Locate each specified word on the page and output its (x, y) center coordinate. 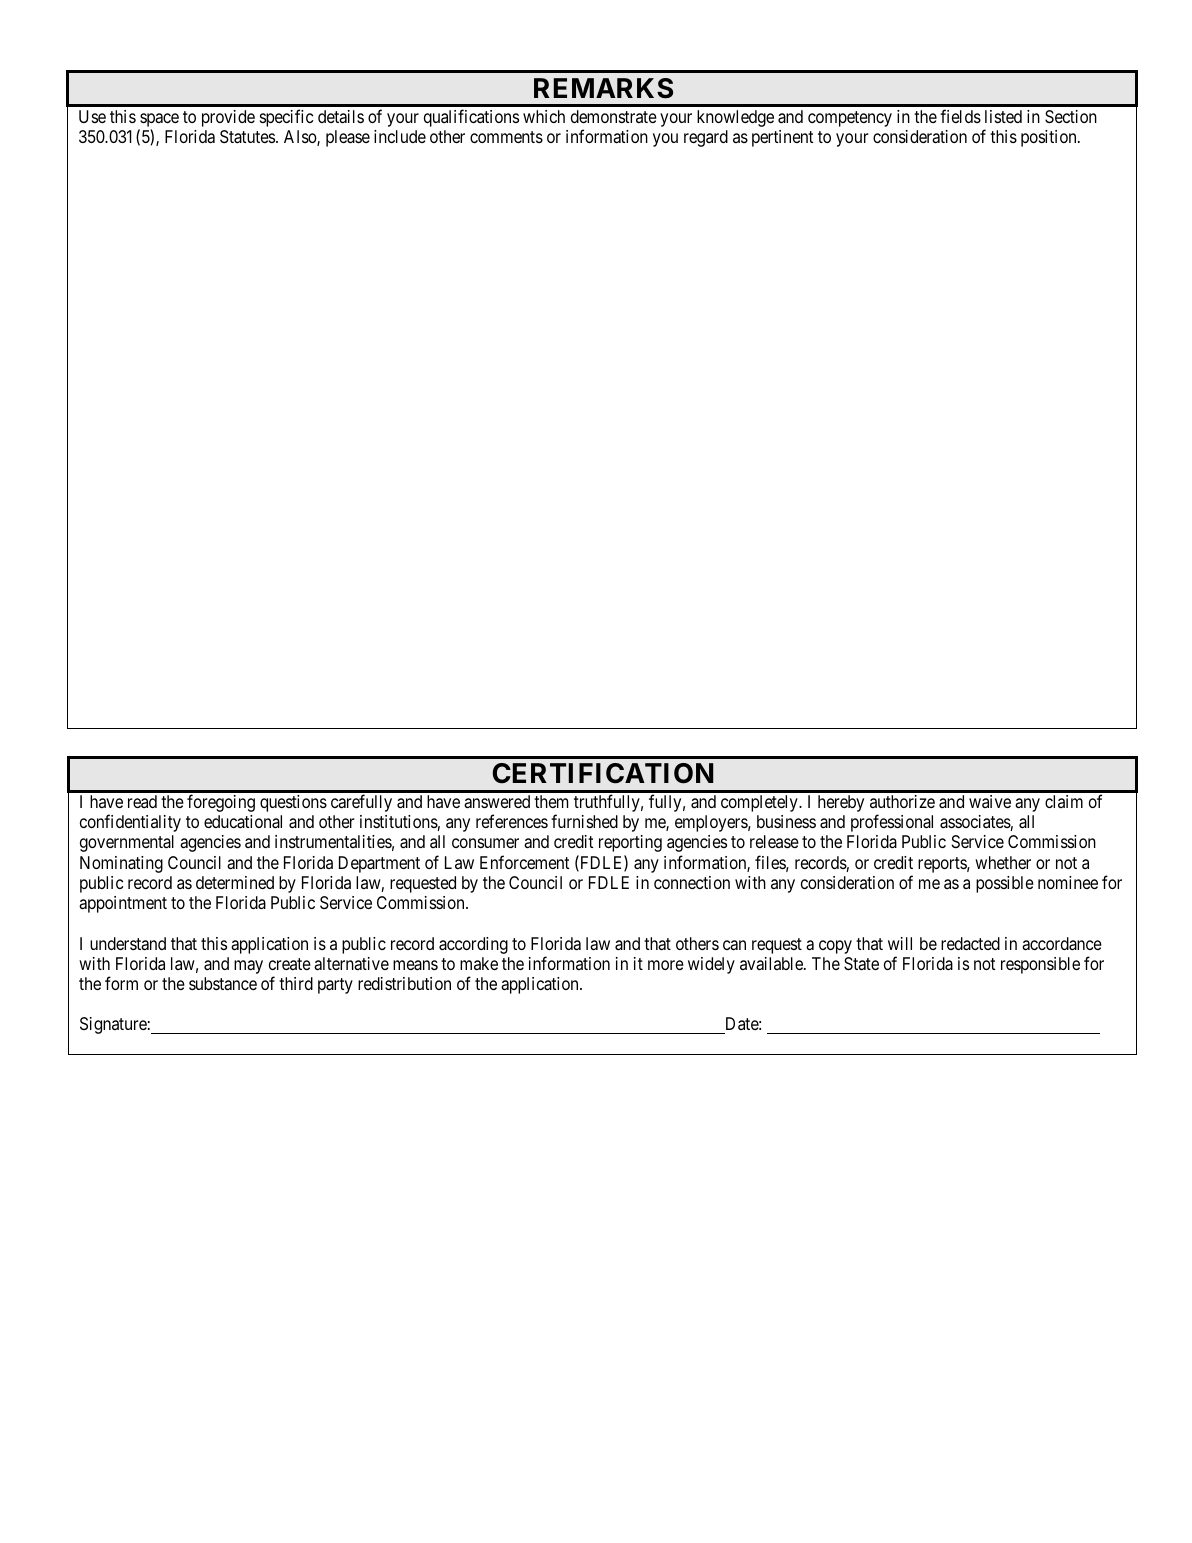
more (666, 965)
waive (990, 801)
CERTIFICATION (602, 773)
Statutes (248, 137)
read (142, 801)
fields (960, 116)
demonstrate (614, 116)
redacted (970, 944)
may (248, 967)
